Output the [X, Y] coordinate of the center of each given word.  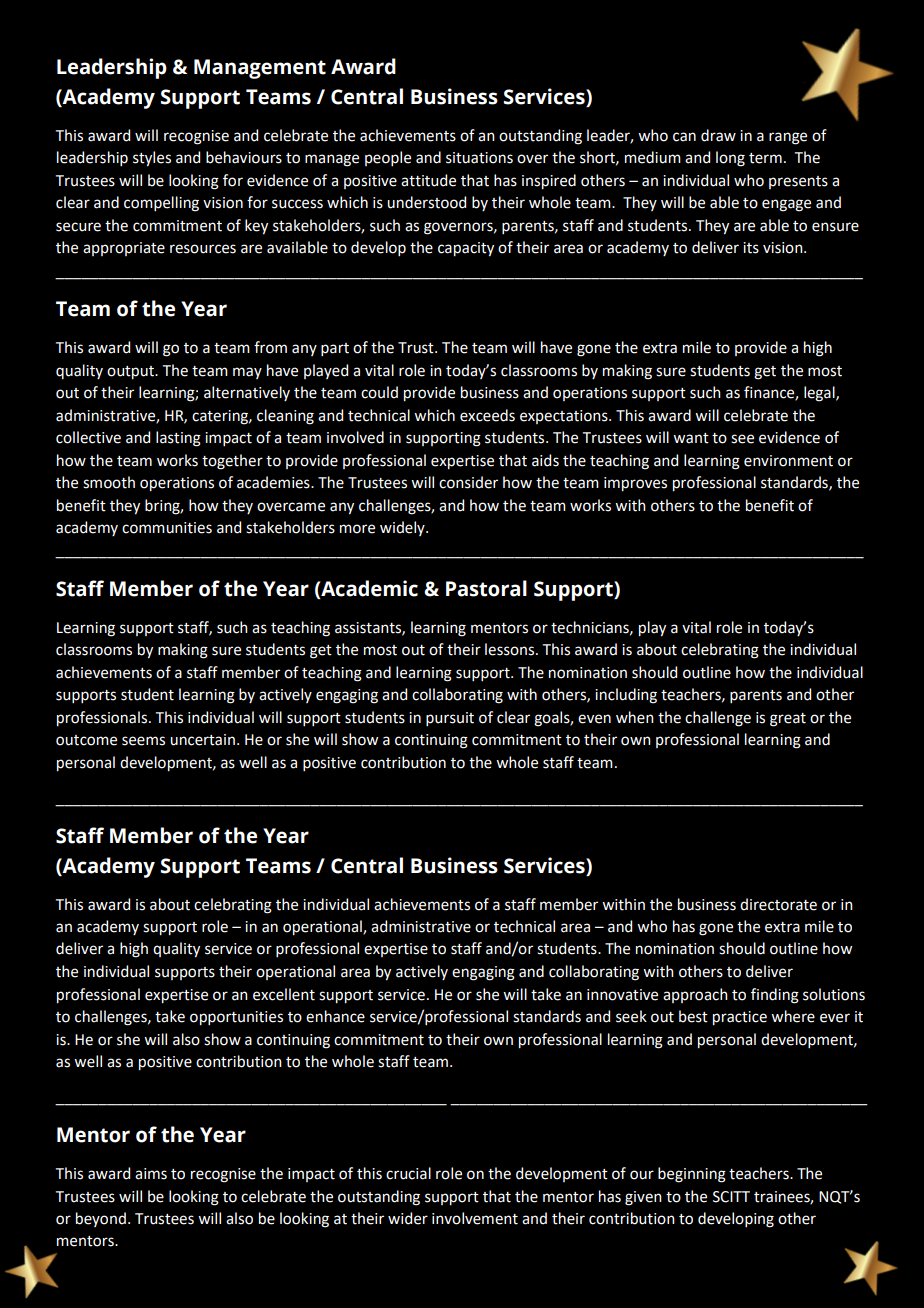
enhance [335, 1016]
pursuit [450, 719]
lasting [178, 439]
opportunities [236, 1018]
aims [151, 1174]
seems [143, 741]
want [691, 438]
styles [152, 159]
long [730, 159]
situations [479, 158]
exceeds [487, 415]
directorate [778, 904]
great [788, 720]
